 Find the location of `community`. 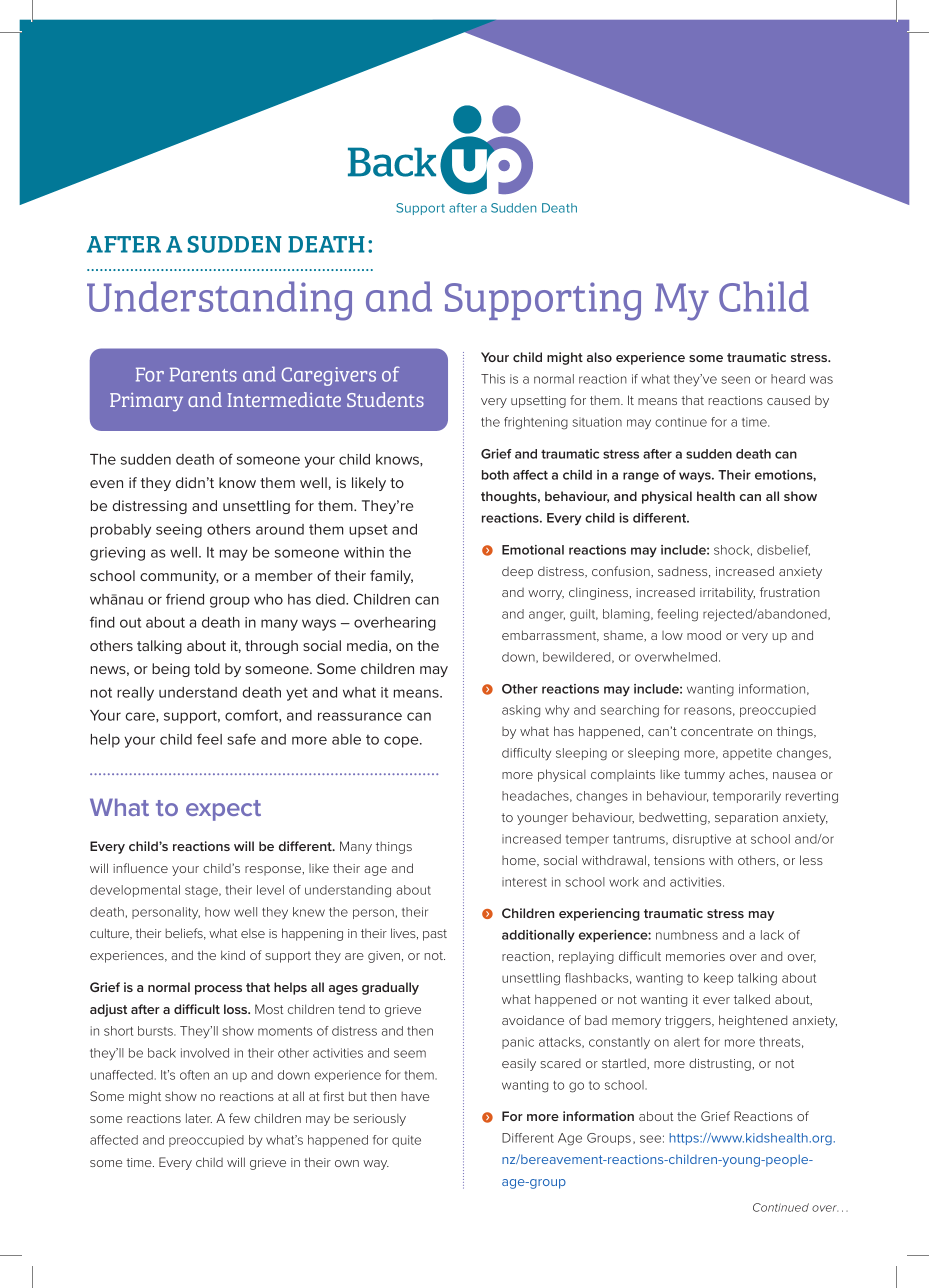

community is located at coordinates (179, 577).
